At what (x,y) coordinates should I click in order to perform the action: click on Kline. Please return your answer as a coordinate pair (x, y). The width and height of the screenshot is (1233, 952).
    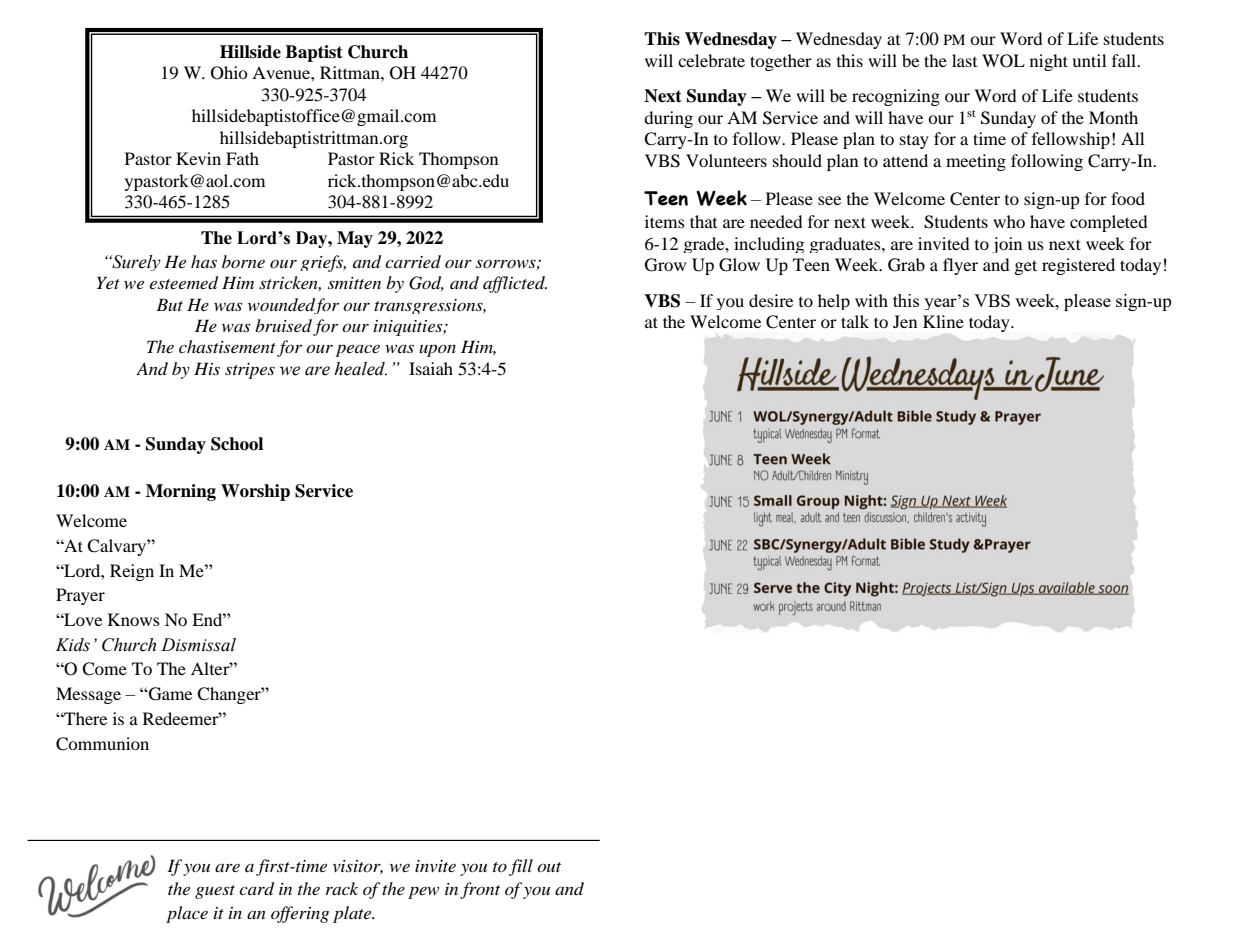
    Looking at the image, I should click on (943, 321).
